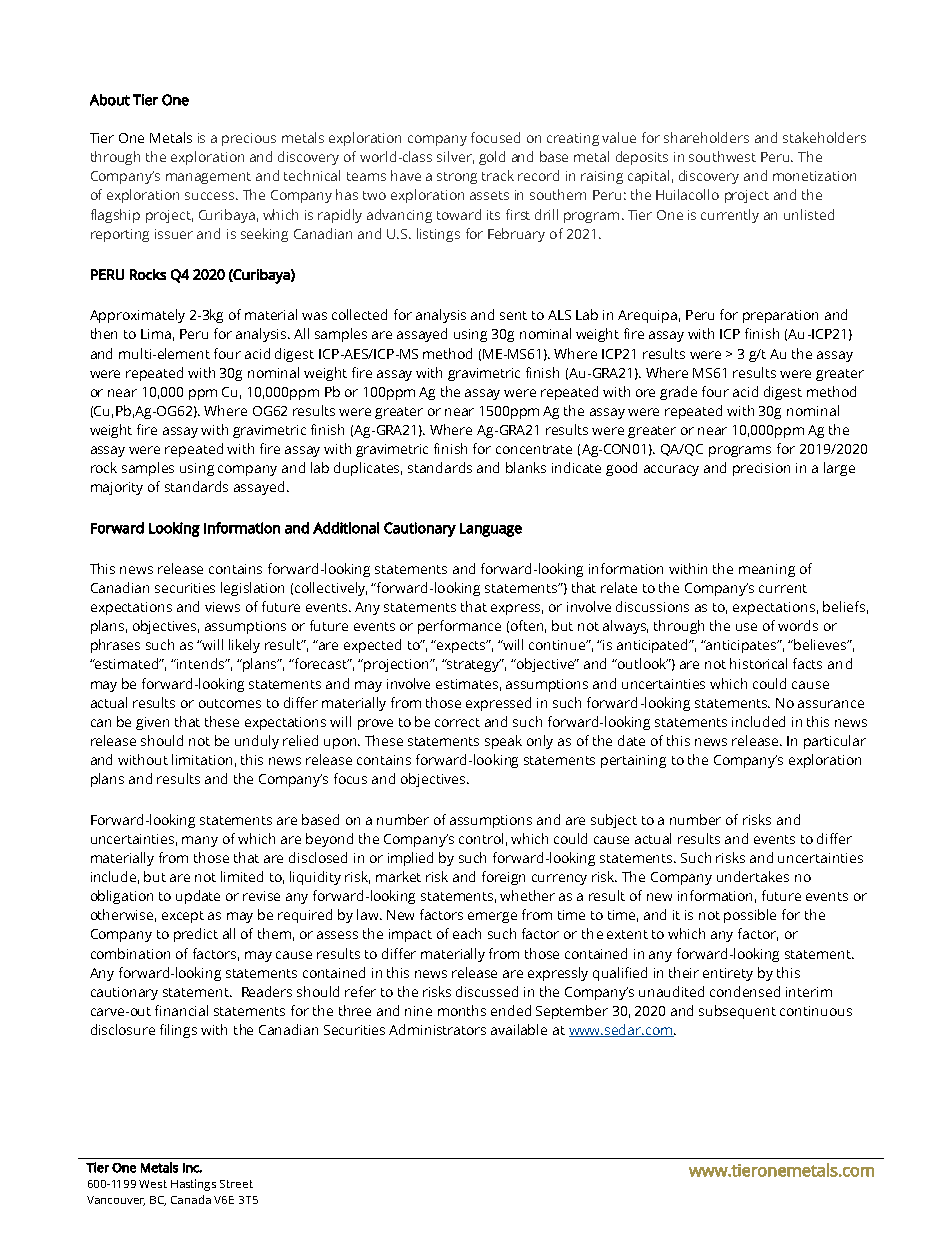 Image resolution: width=952 pixels, height=1233 pixels. Describe the element at coordinates (461, 646) in the screenshot. I see `expects` at that location.
